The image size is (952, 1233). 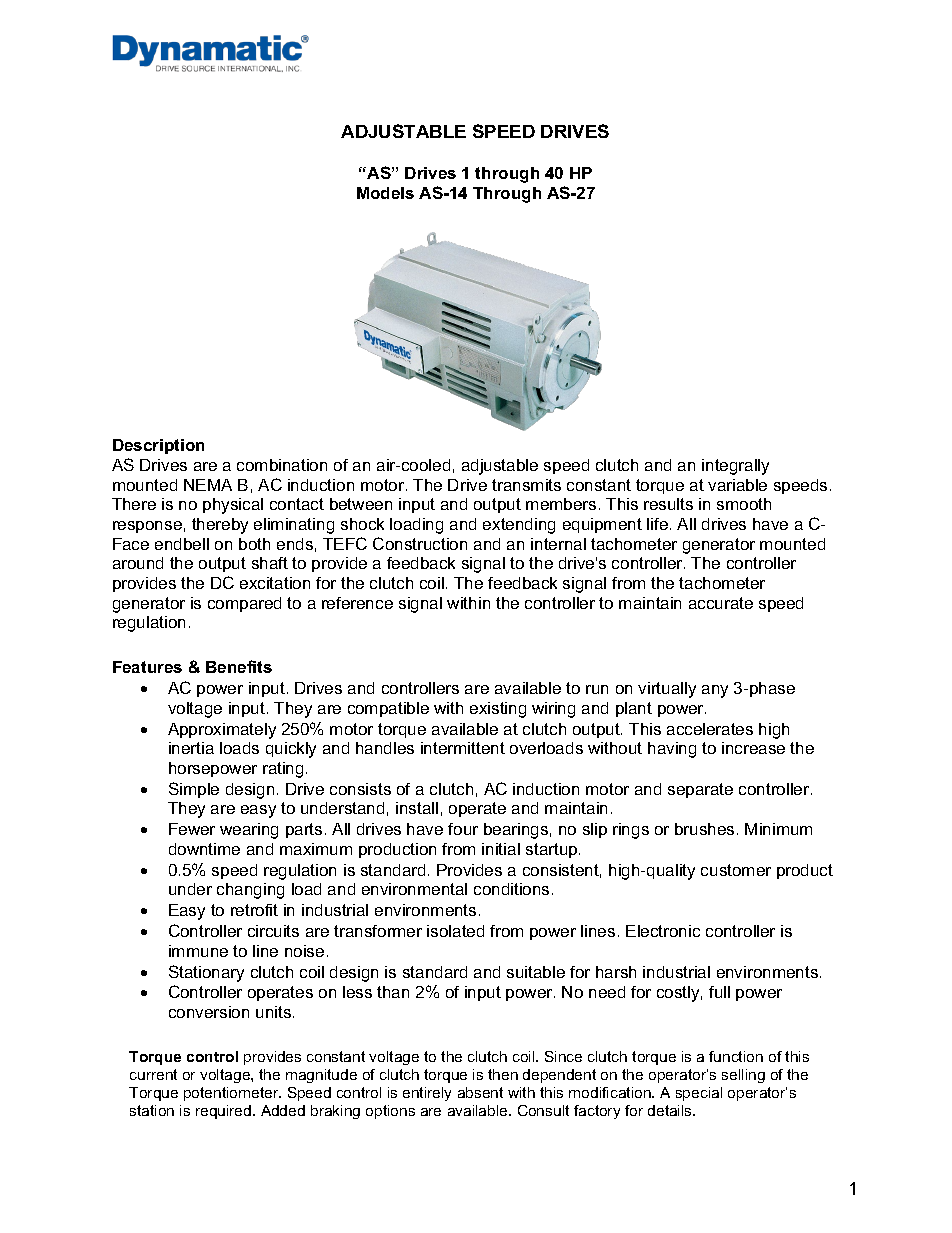 I want to click on absent, so click(x=480, y=1092).
